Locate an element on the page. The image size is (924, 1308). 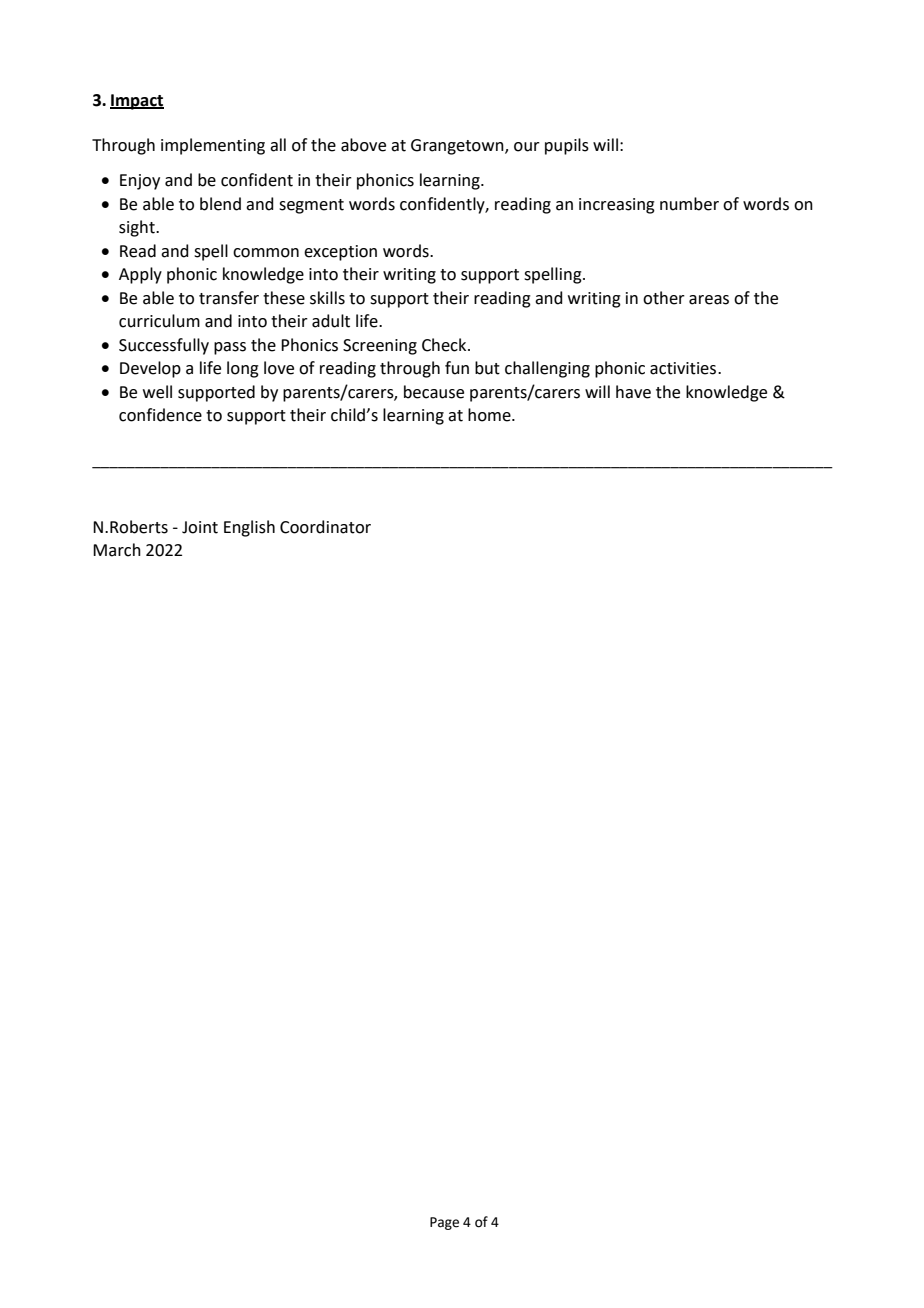
pupils is located at coordinates (567, 146).
